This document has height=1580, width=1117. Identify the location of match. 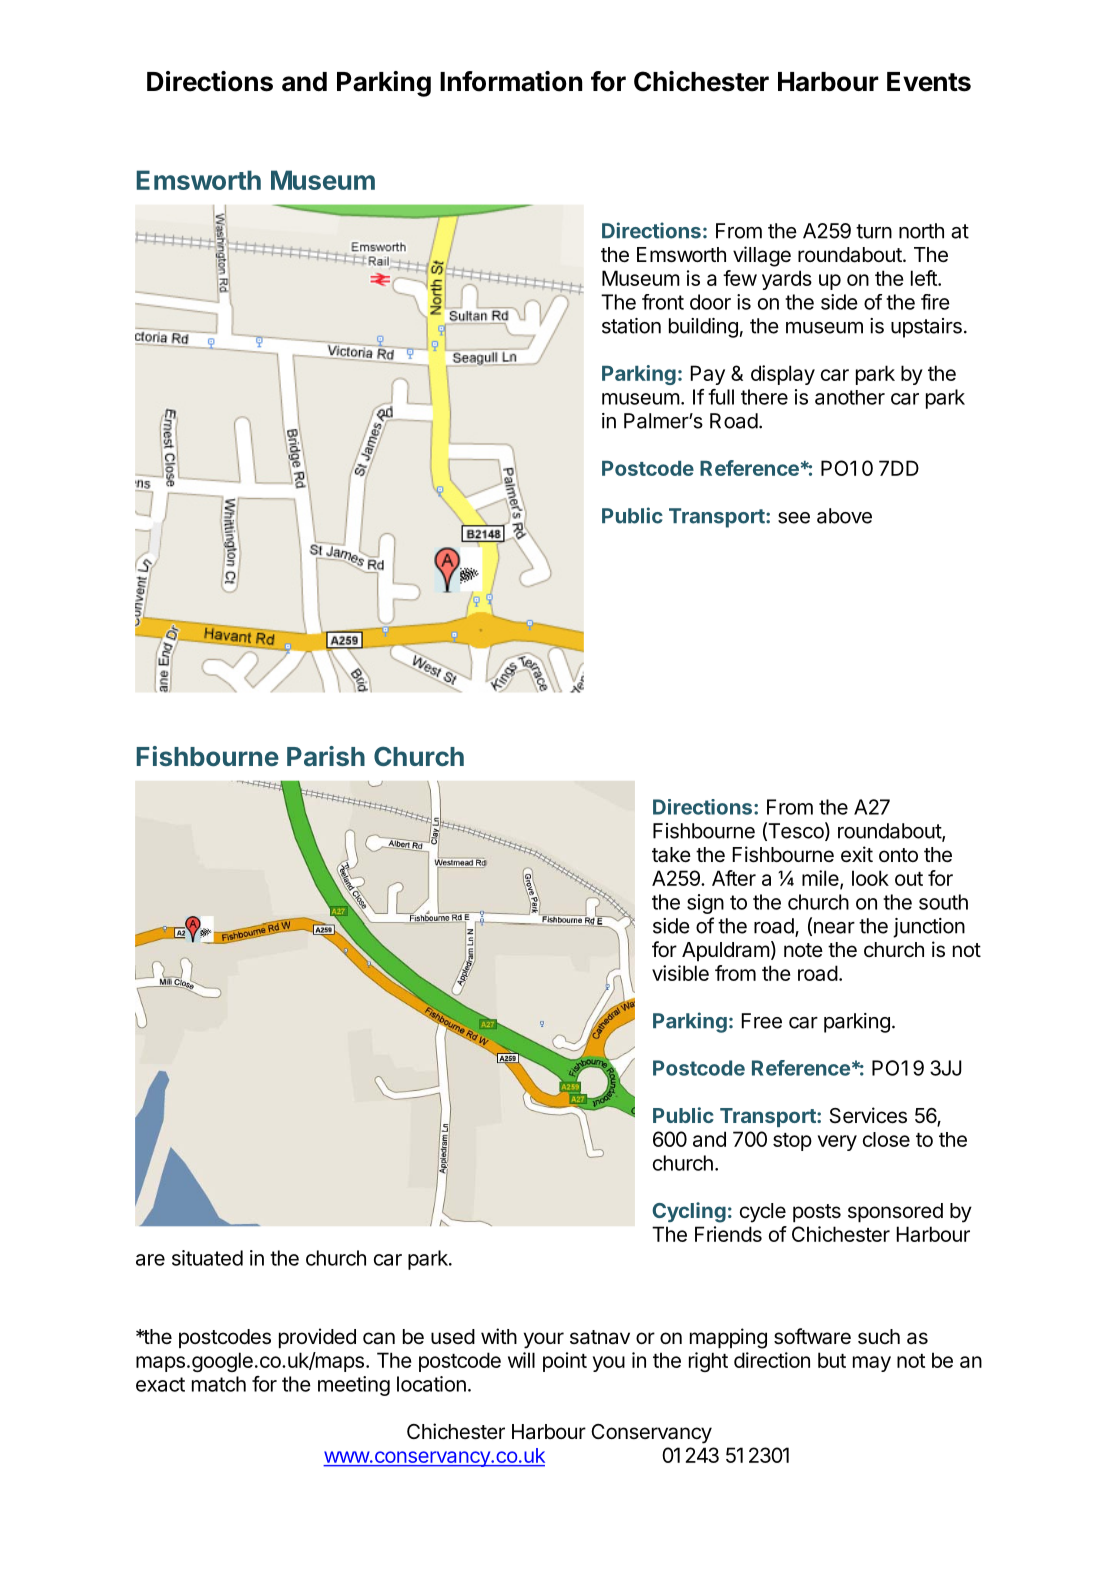
(219, 1384).
